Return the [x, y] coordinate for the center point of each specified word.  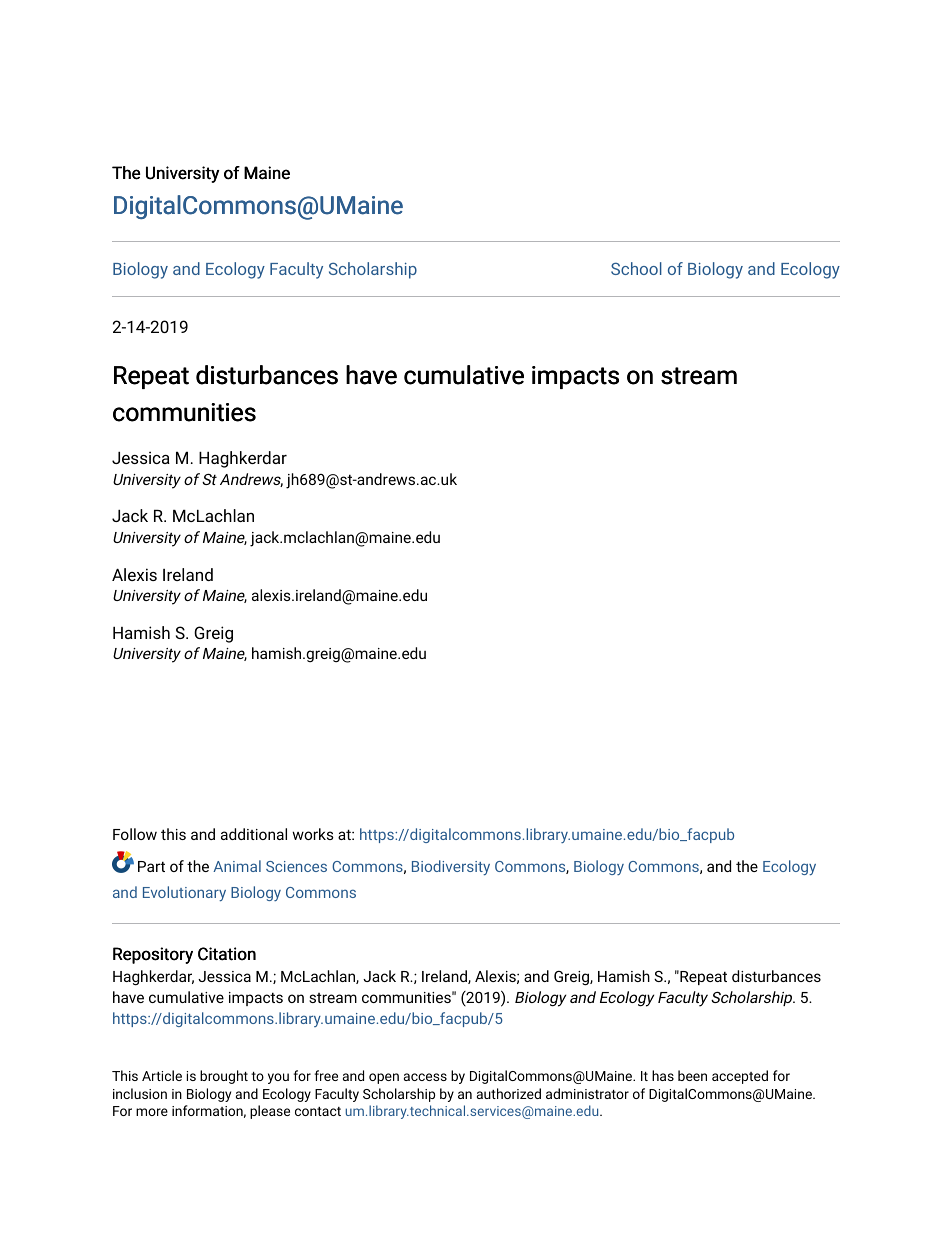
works [313, 834]
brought [224, 1077]
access [425, 1077]
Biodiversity [451, 867]
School [636, 268]
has [663, 1075]
